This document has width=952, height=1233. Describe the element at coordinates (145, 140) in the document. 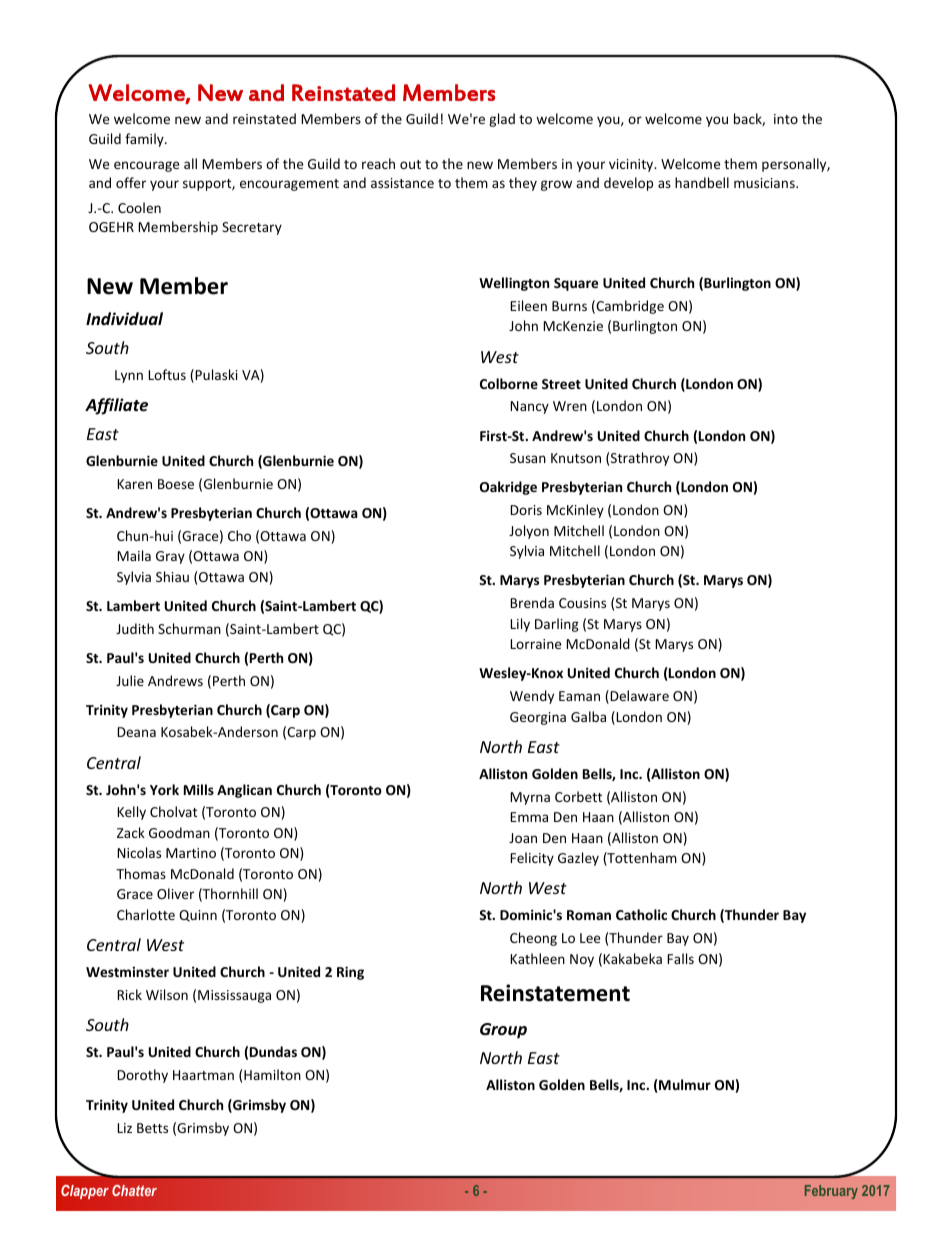

I see `family` at that location.
